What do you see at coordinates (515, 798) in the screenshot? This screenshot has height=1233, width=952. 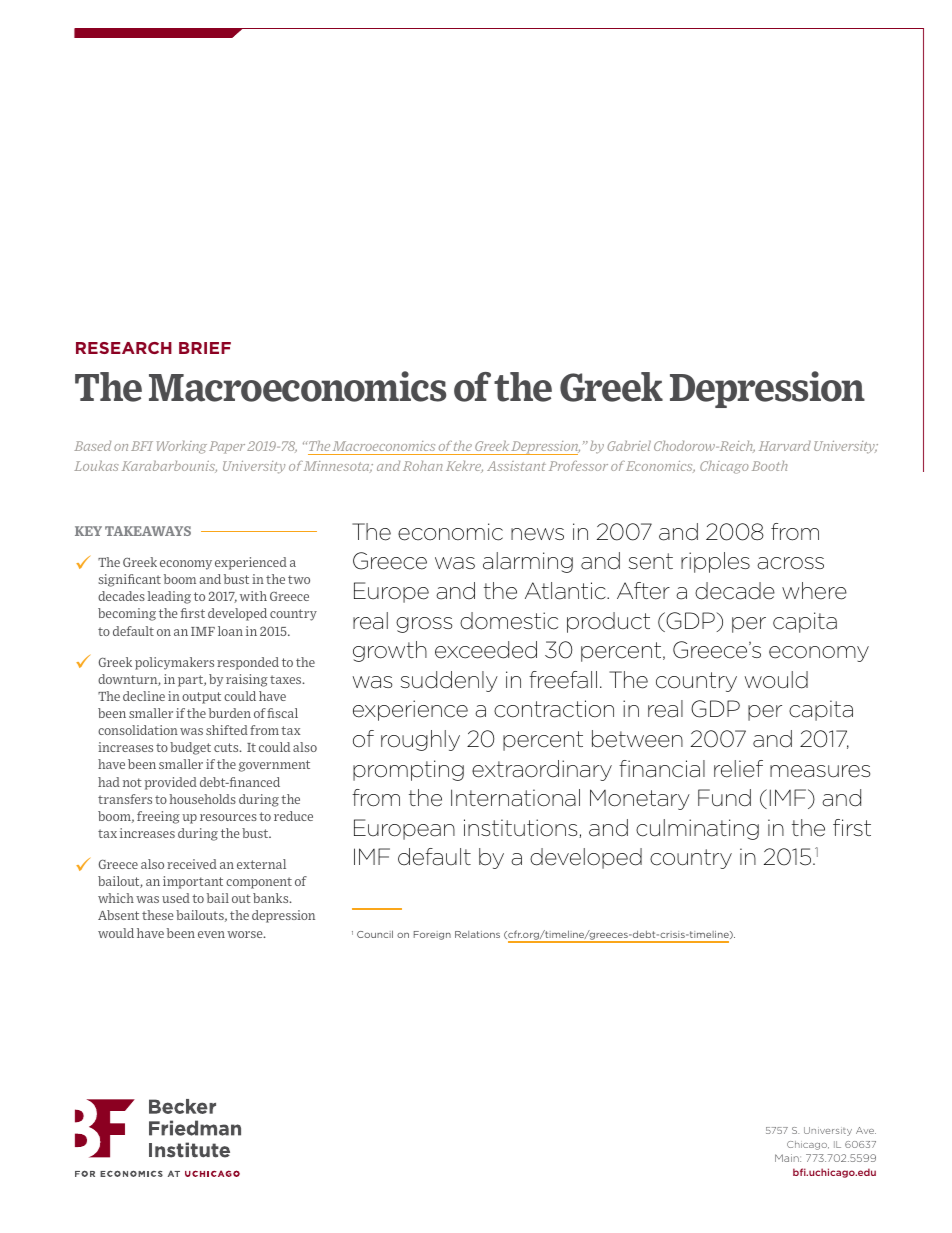 I see `International` at bounding box center [515, 798].
